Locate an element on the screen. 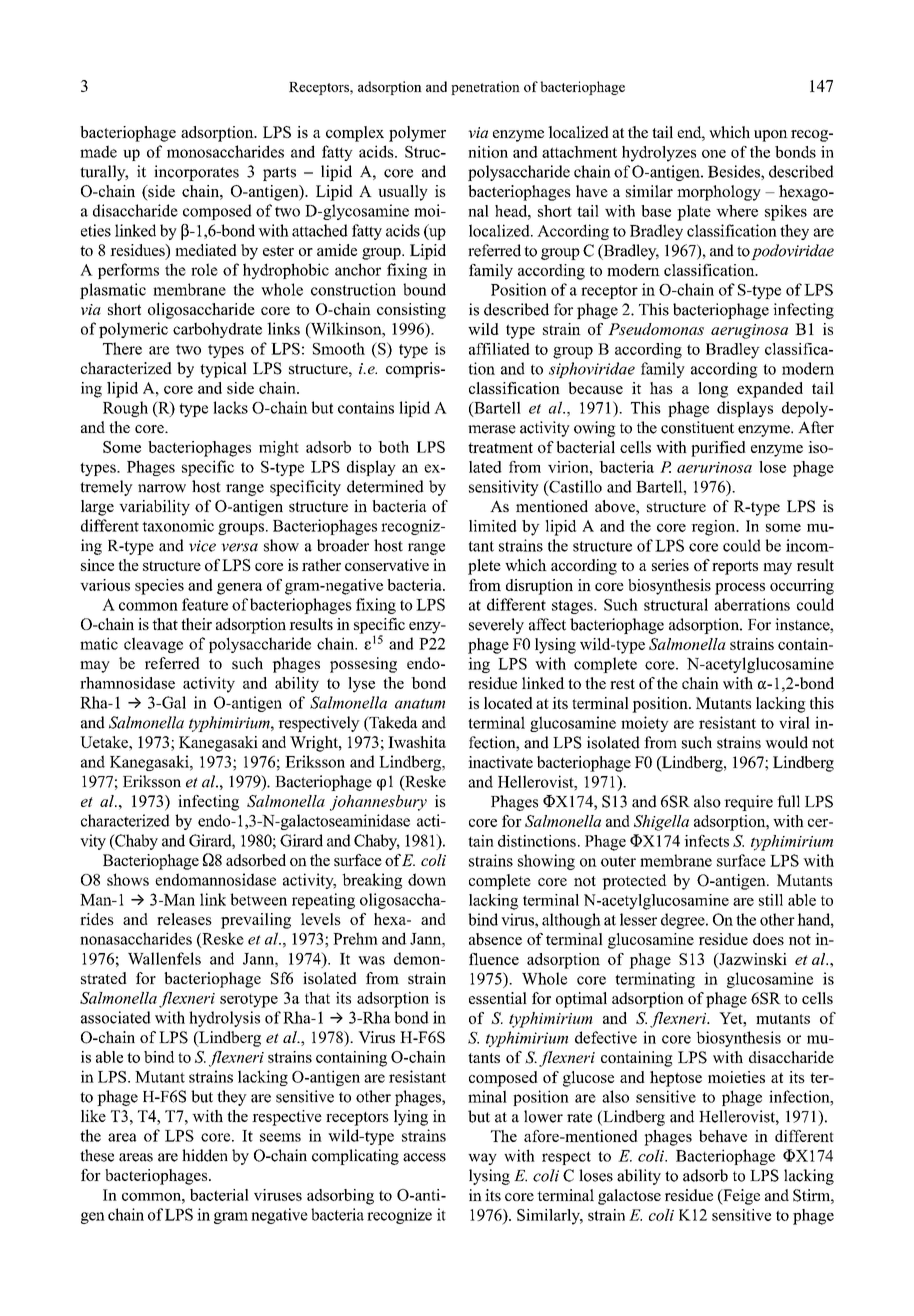 This screenshot has width=914, height=1316. taxonomic is located at coordinates (178, 525).
